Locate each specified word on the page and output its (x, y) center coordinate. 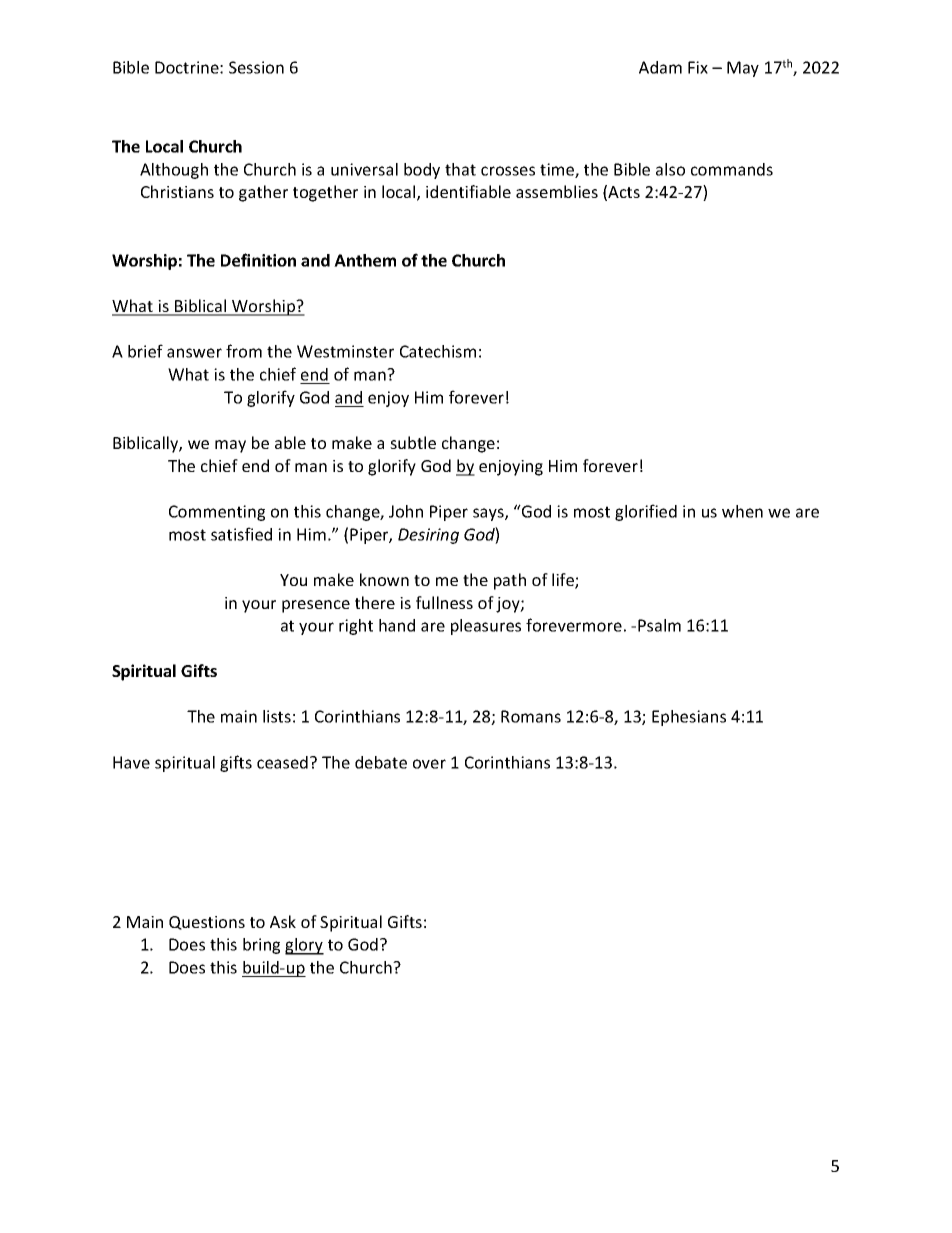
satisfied (241, 534)
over (429, 764)
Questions (207, 923)
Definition (258, 260)
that (460, 169)
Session (256, 67)
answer (194, 353)
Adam (660, 67)
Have (131, 762)
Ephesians (689, 718)
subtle (413, 442)
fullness (444, 602)
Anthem (365, 260)
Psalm (659, 625)
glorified (646, 512)
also (670, 169)
